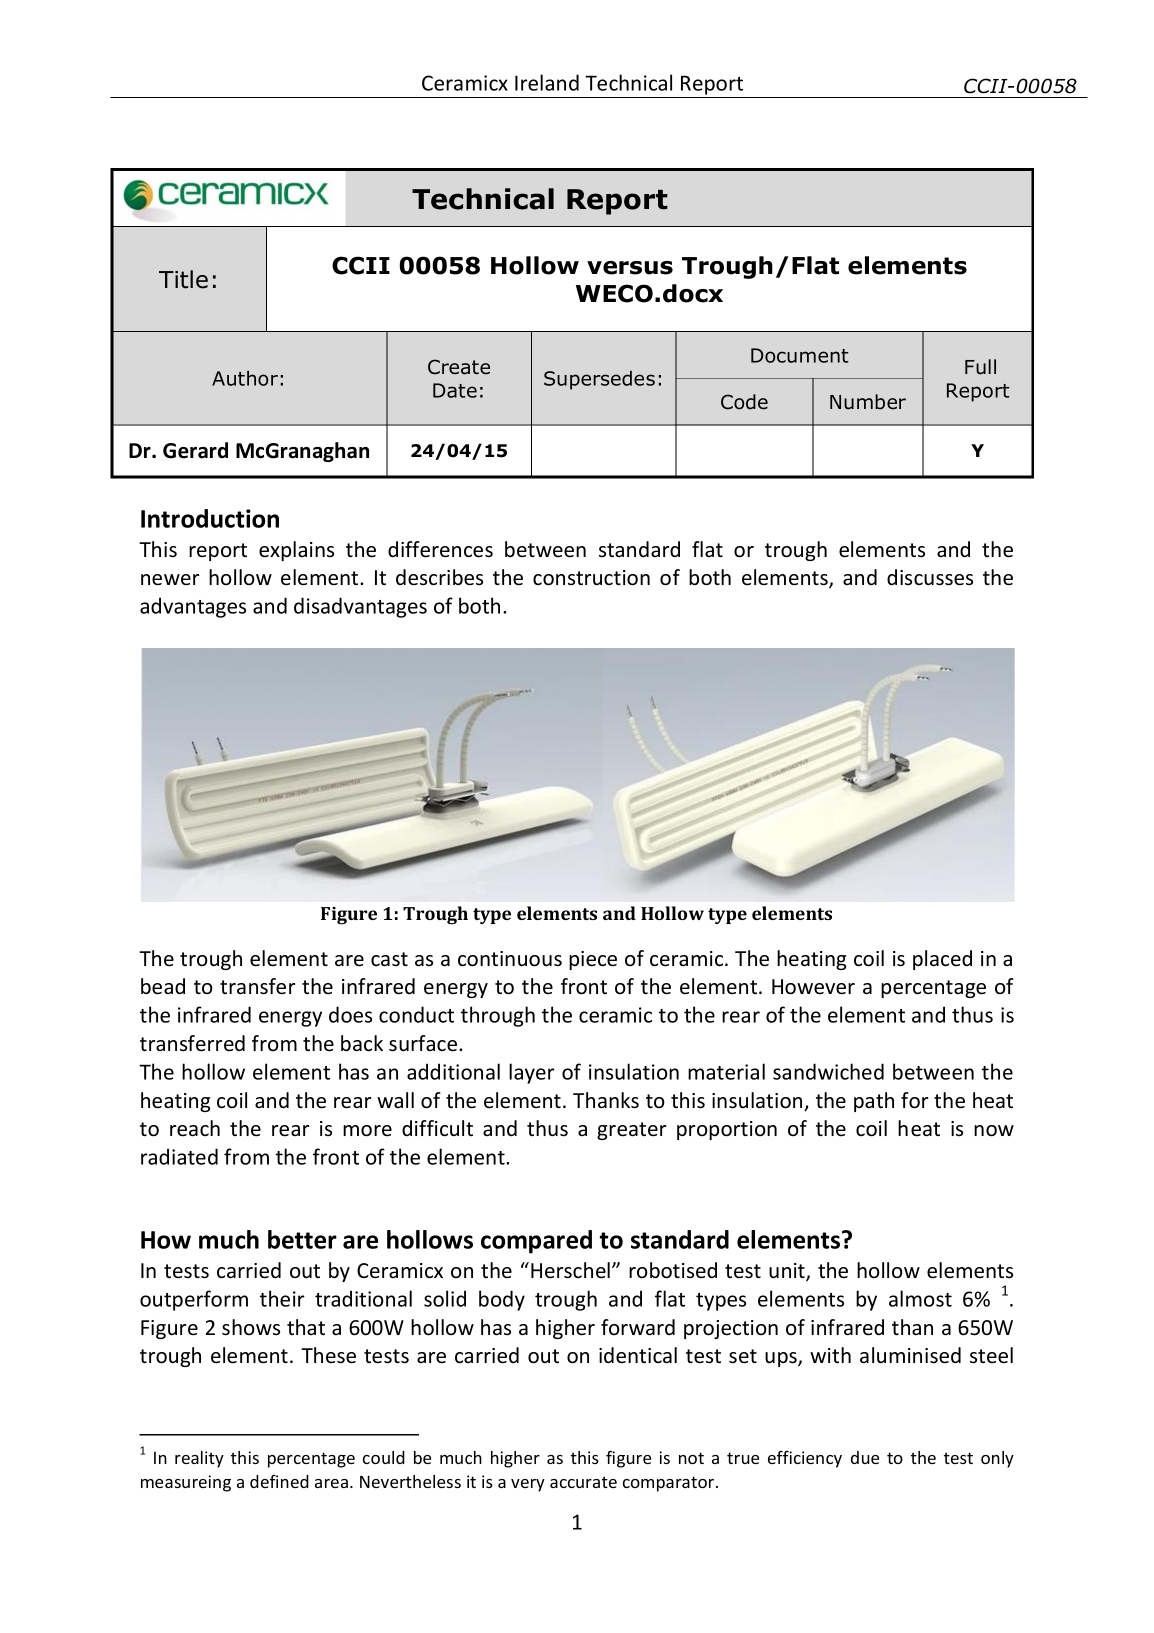  I want to click on Title, so click(183, 279).
